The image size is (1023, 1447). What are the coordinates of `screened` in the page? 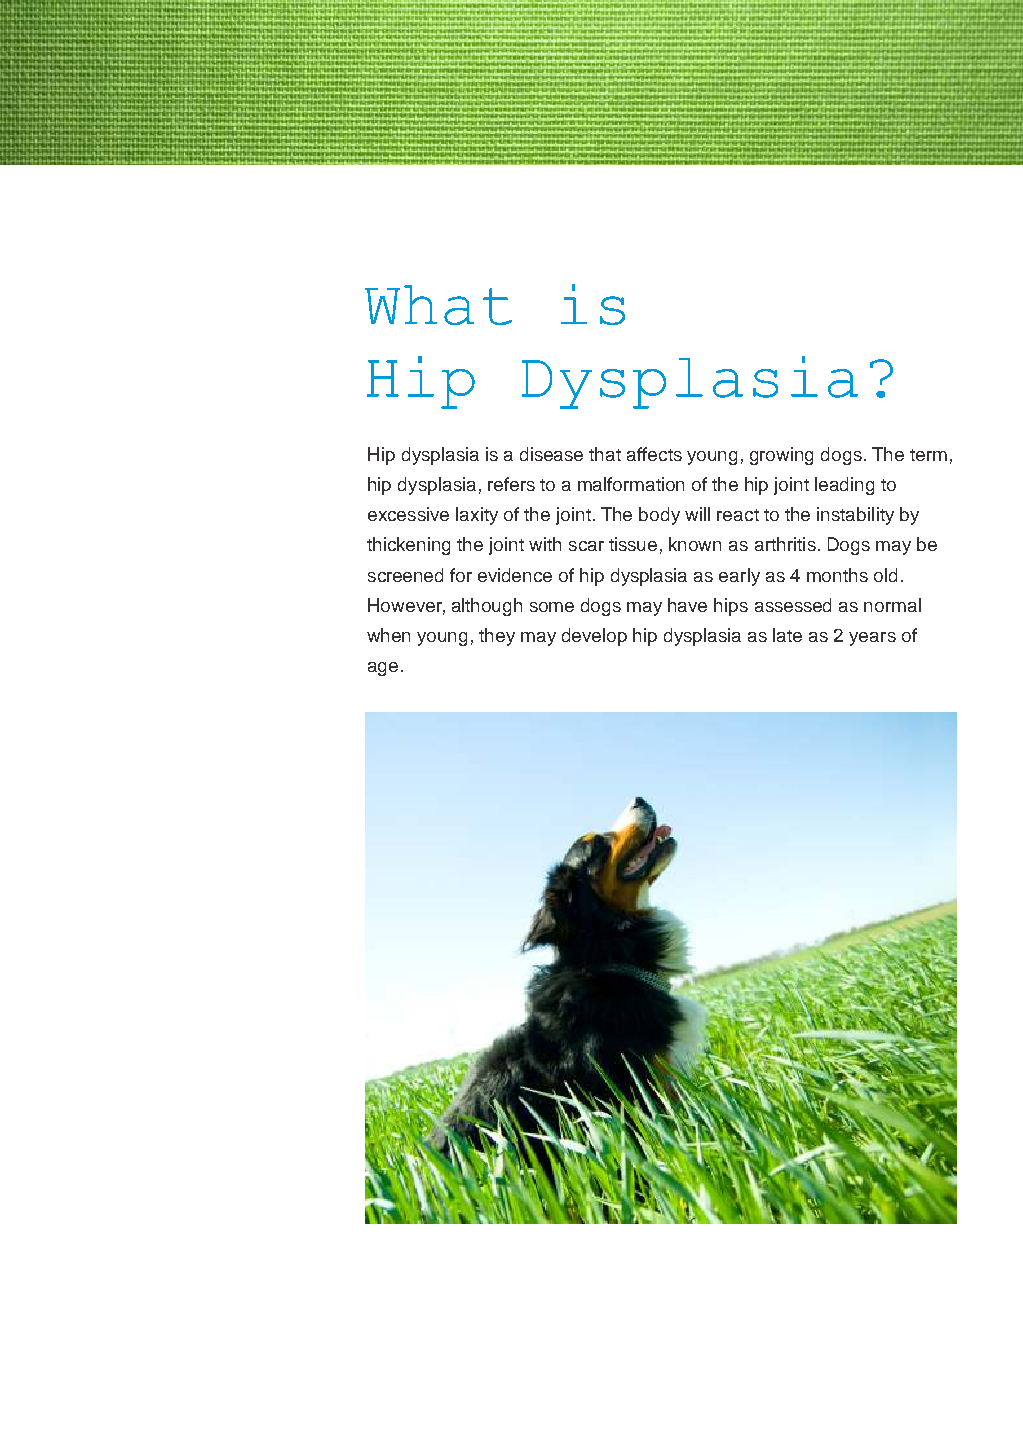 It's located at (405, 575).
